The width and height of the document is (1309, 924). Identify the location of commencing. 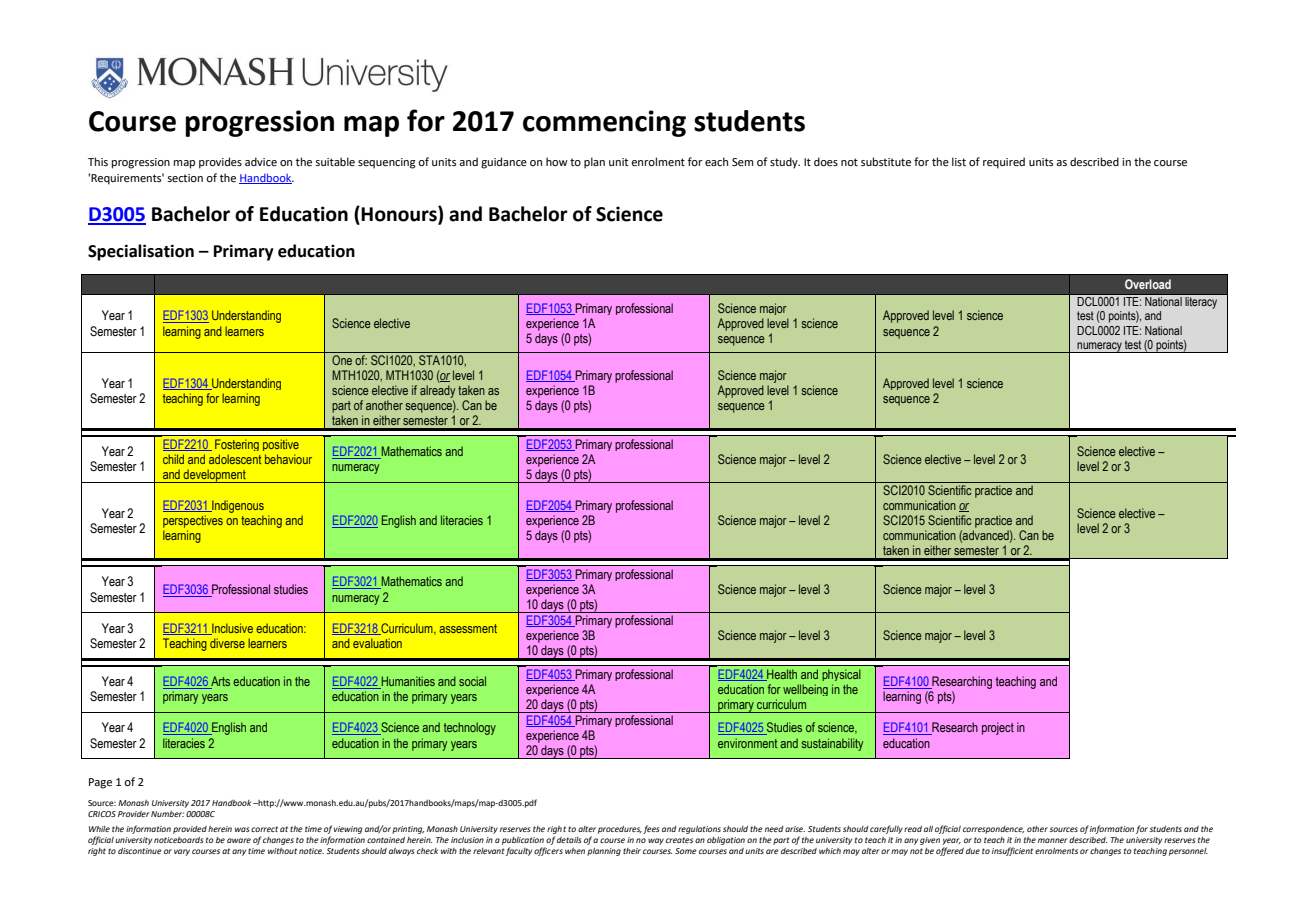
(604, 123).
